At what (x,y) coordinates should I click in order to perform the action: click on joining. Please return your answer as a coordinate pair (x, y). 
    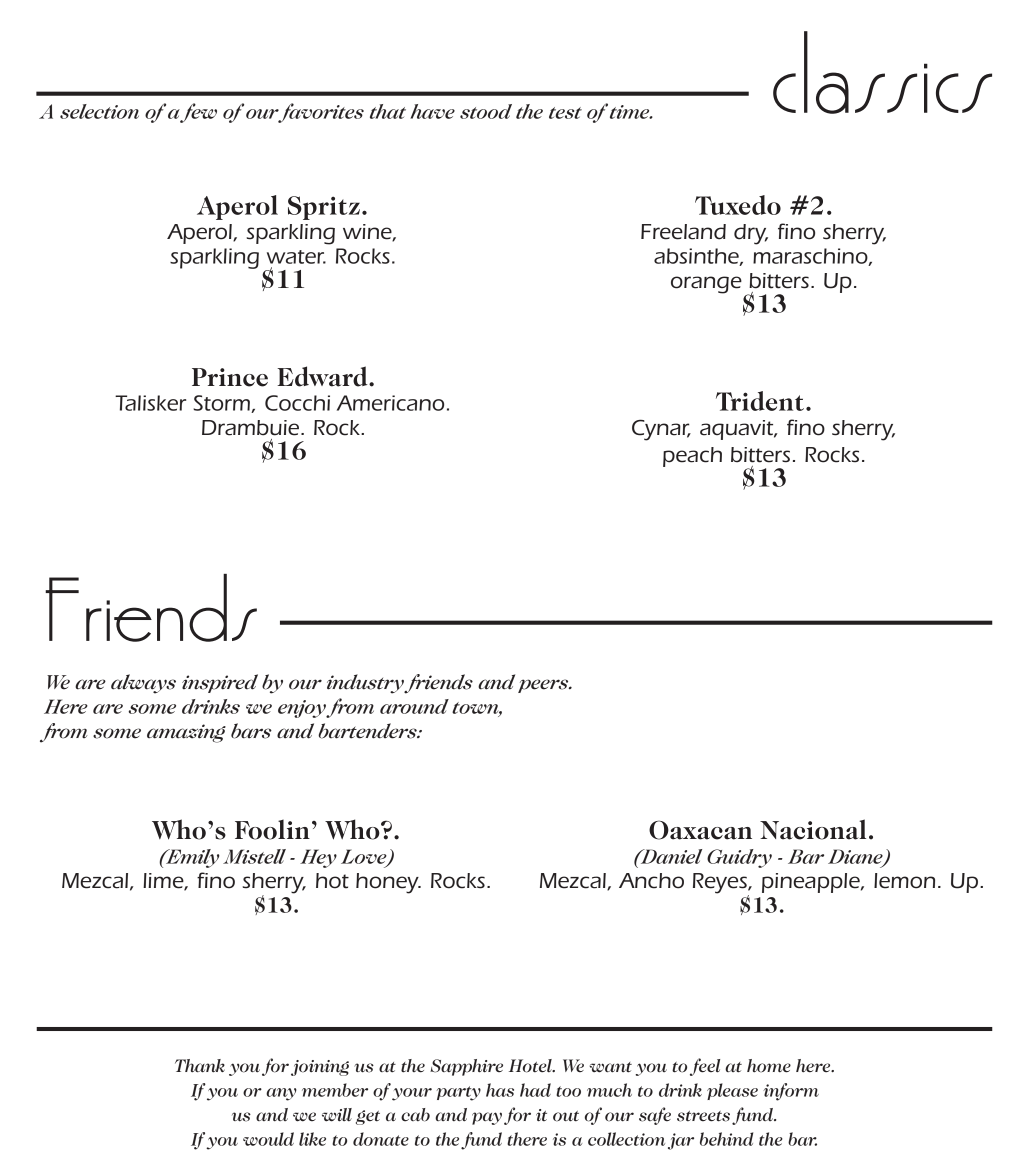
    Looking at the image, I should click on (320, 1068).
